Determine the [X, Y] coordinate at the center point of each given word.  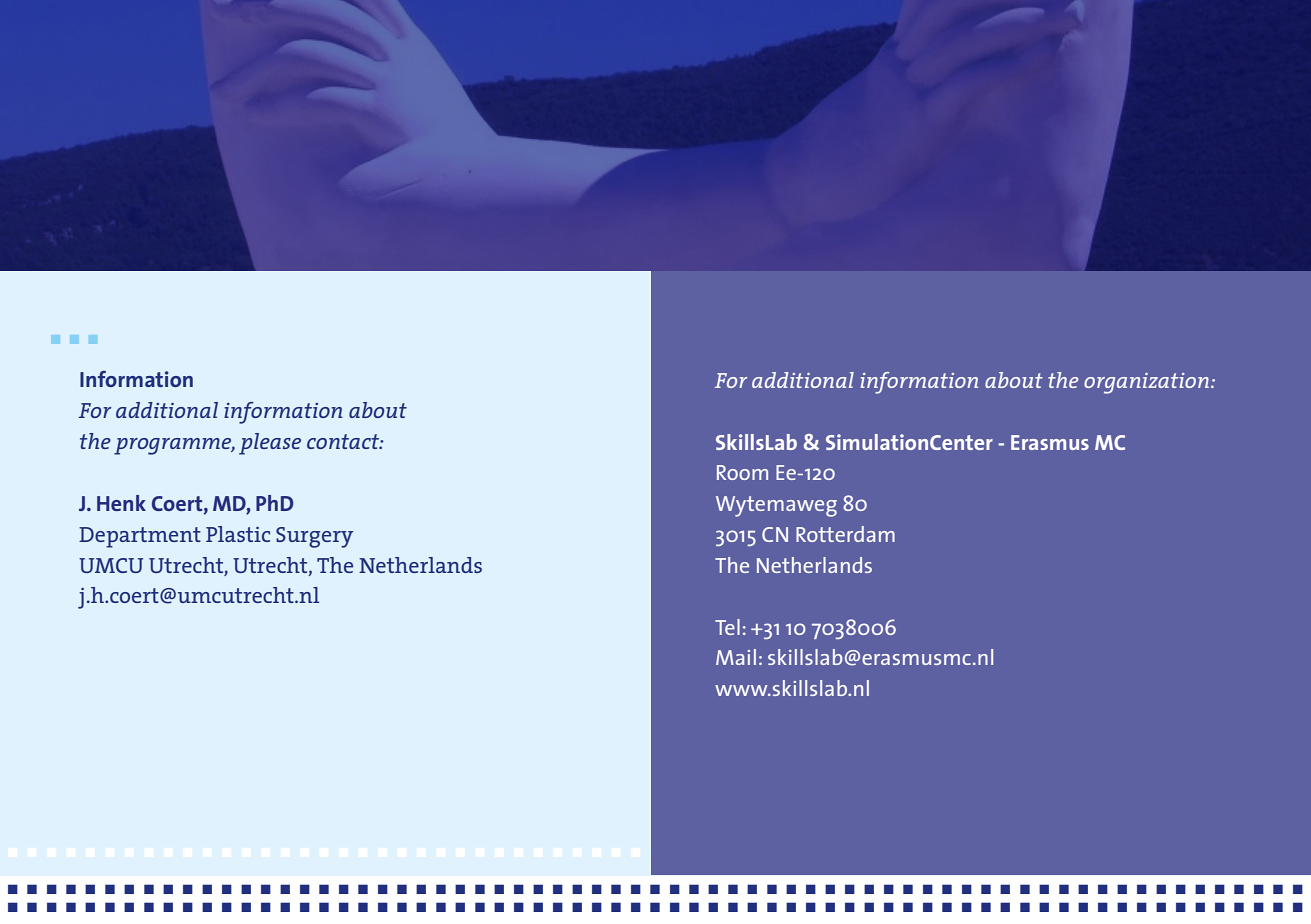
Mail [736, 657]
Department [140, 537]
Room [742, 472]
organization [1148, 383]
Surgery [314, 537]
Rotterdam [845, 534]
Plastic [238, 534]
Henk [121, 503]
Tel [727, 627]
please [270, 444]
